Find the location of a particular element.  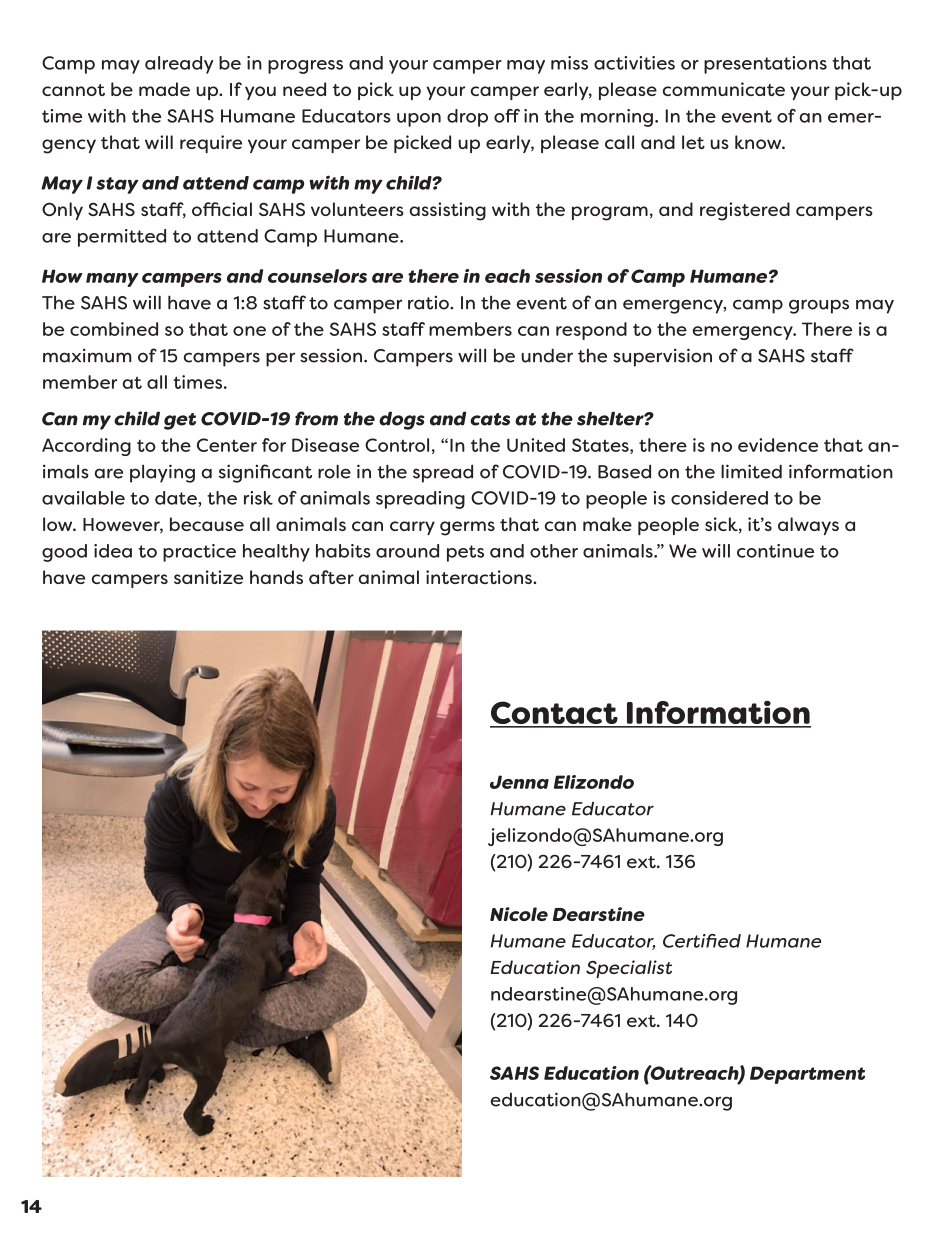

upon is located at coordinates (419, 120).
